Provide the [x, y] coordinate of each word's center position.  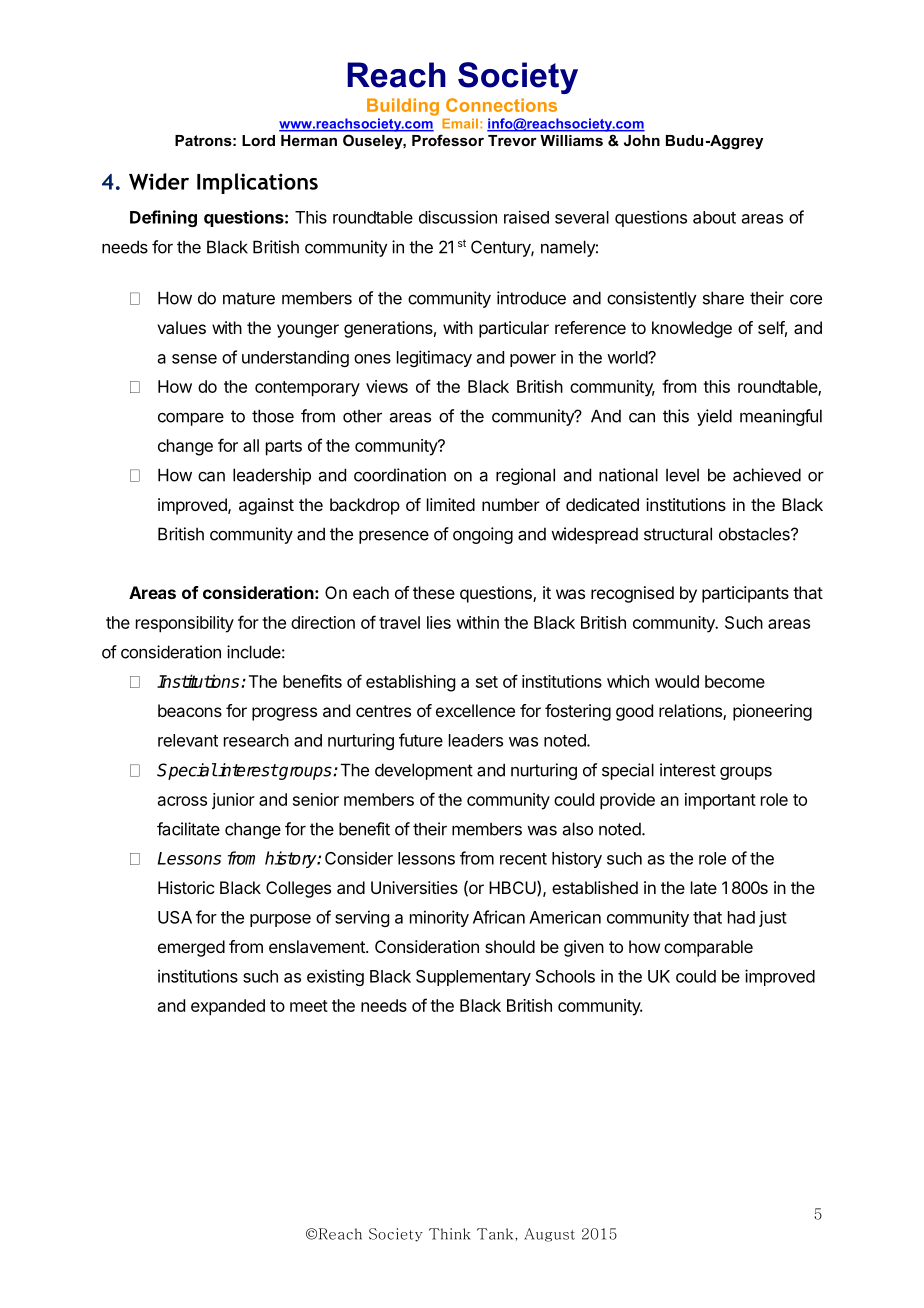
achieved [767, 475]
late [704, 887]
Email [460, 123]
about [714, 217]
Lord [258, 140]
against [266, 506]
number [511, 504]
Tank [496, 1234]
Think [450, 1234]
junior [233, 801]
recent [523, 859]
